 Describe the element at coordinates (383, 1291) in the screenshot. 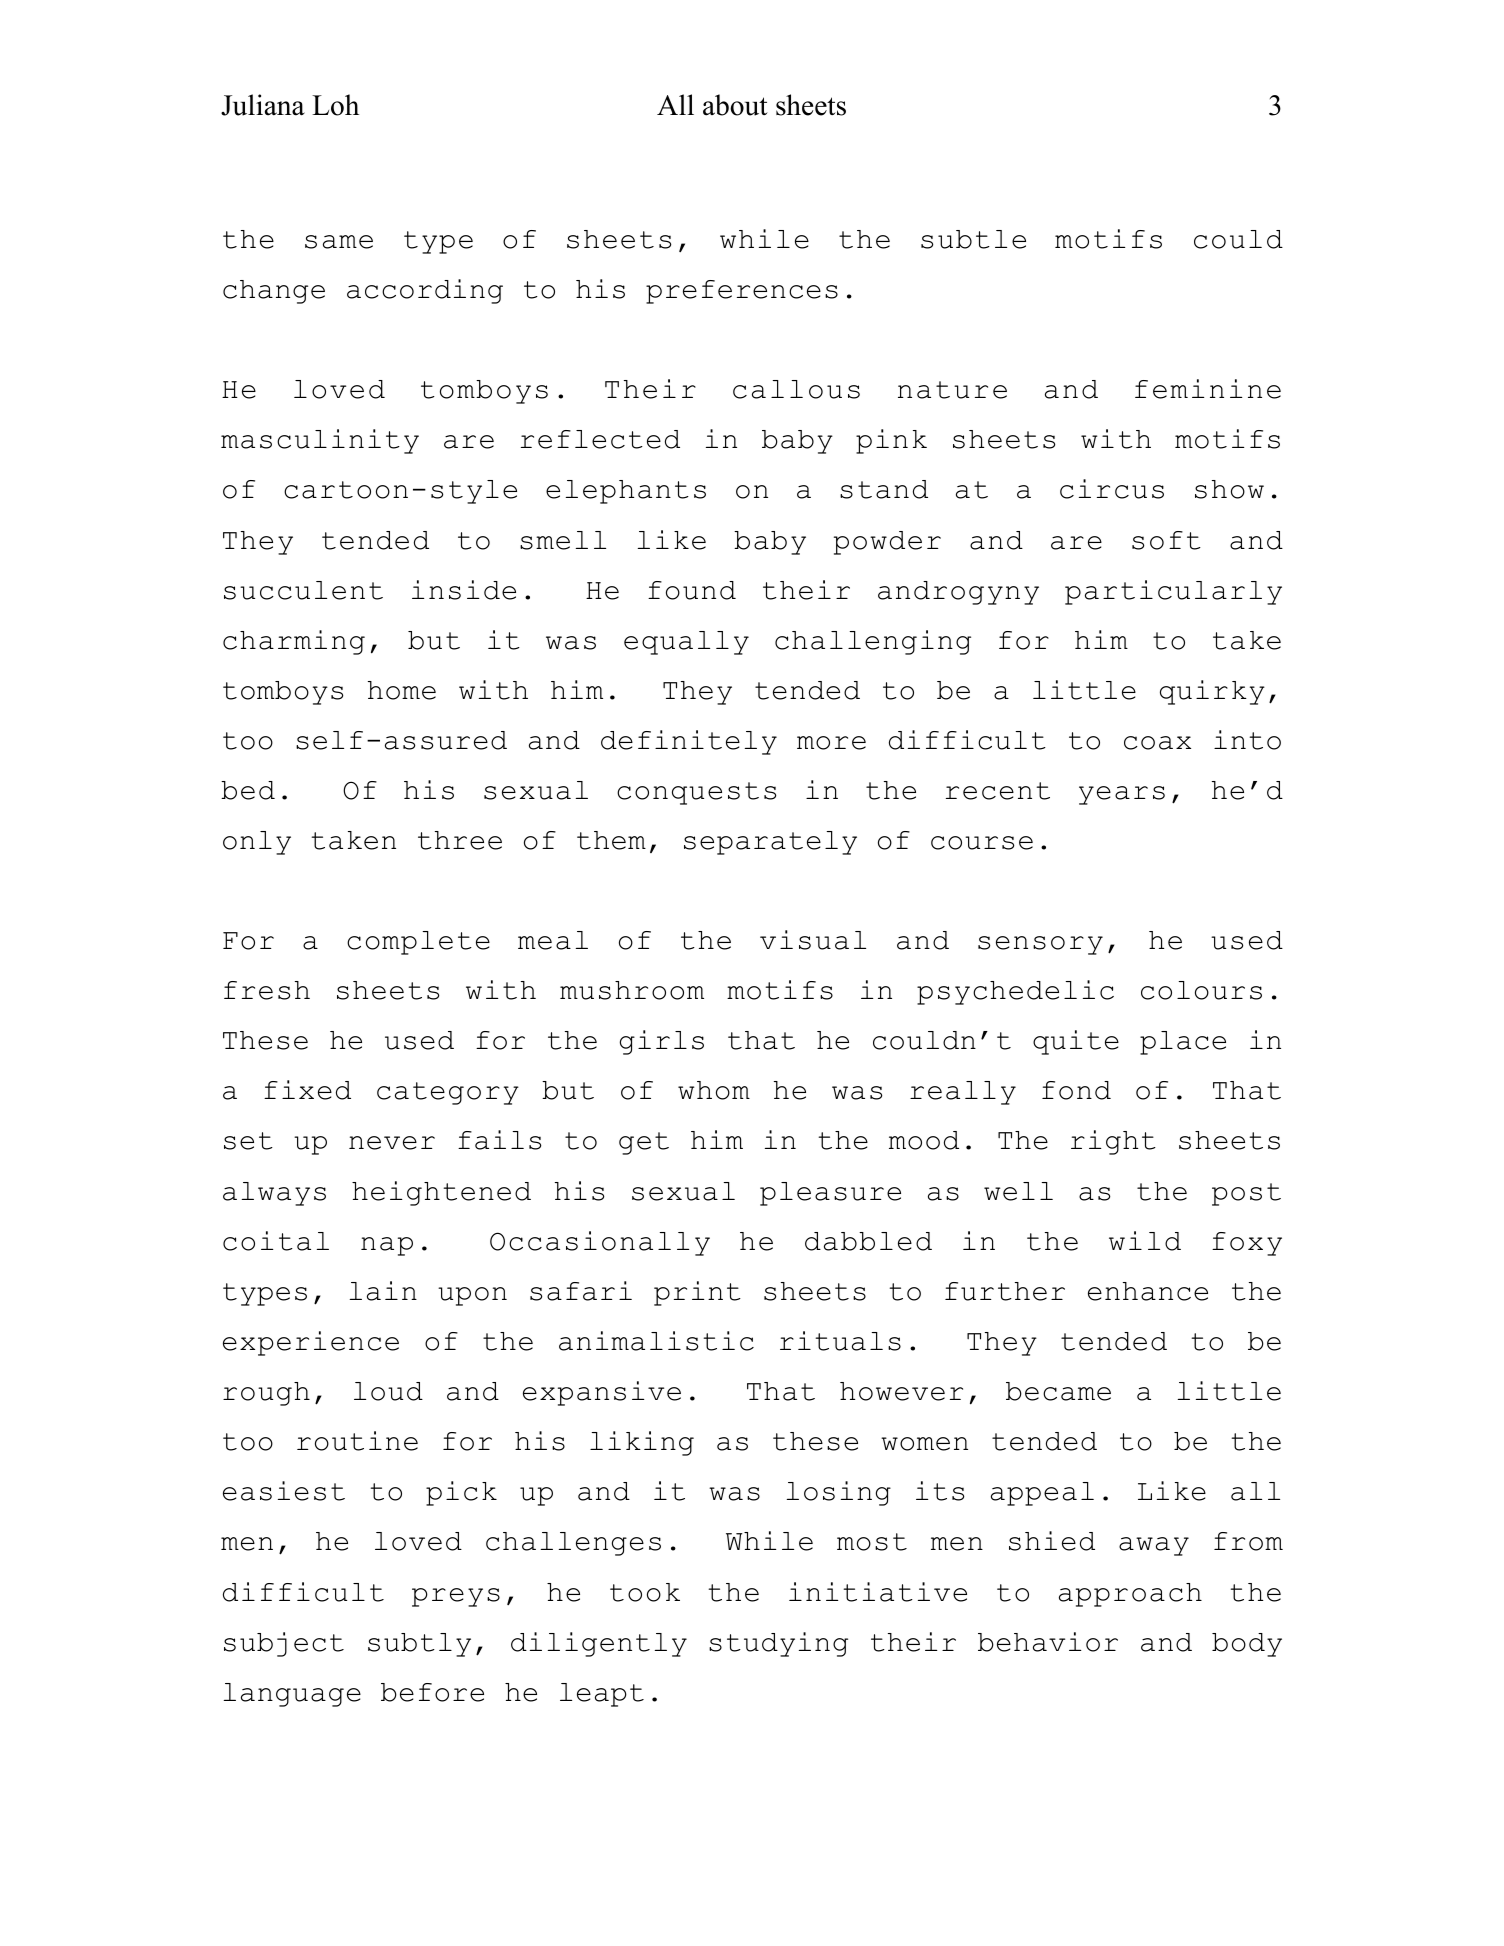

I see `lain` at that location.
